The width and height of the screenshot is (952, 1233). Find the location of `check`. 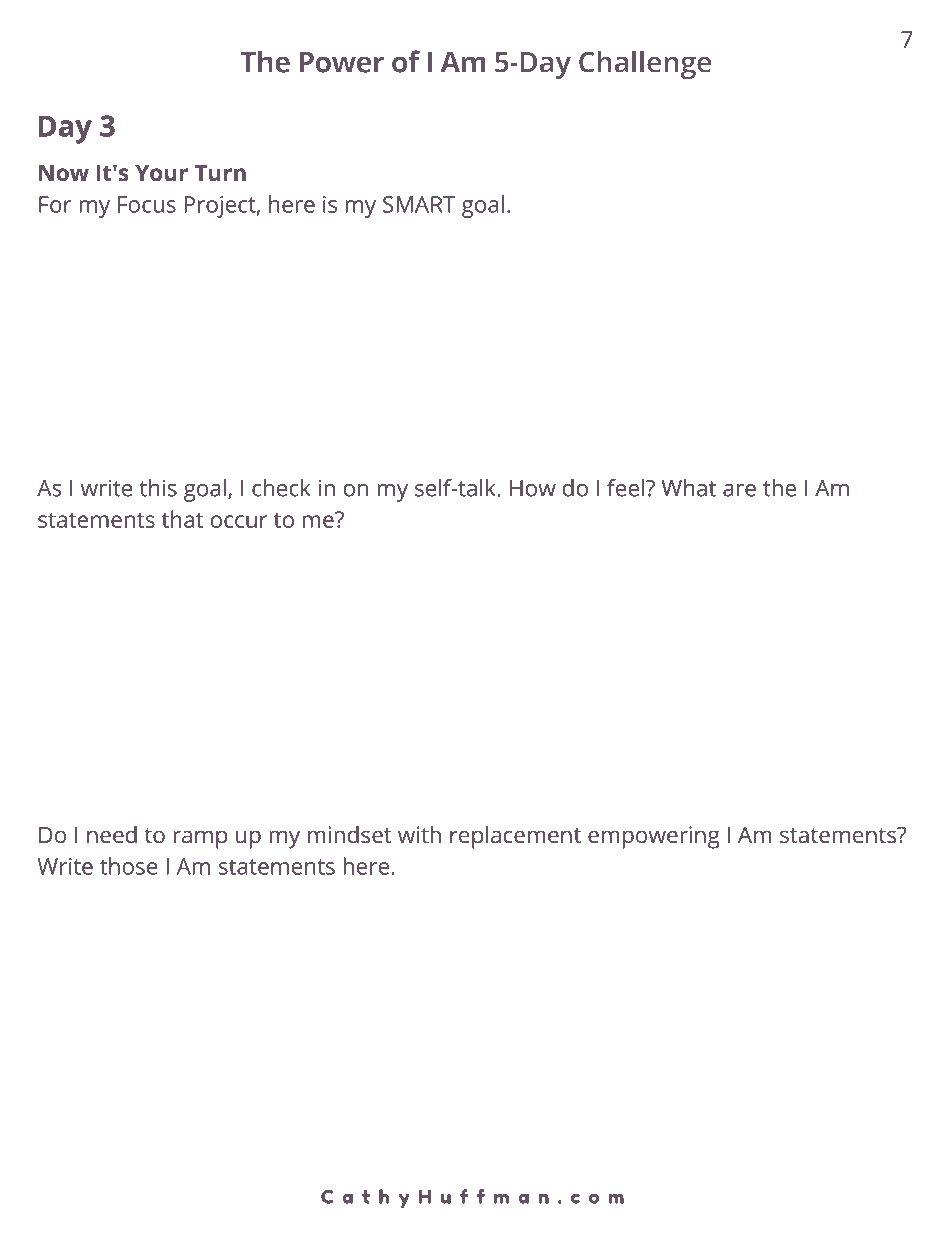

check is located at coordinates (281, 488).
